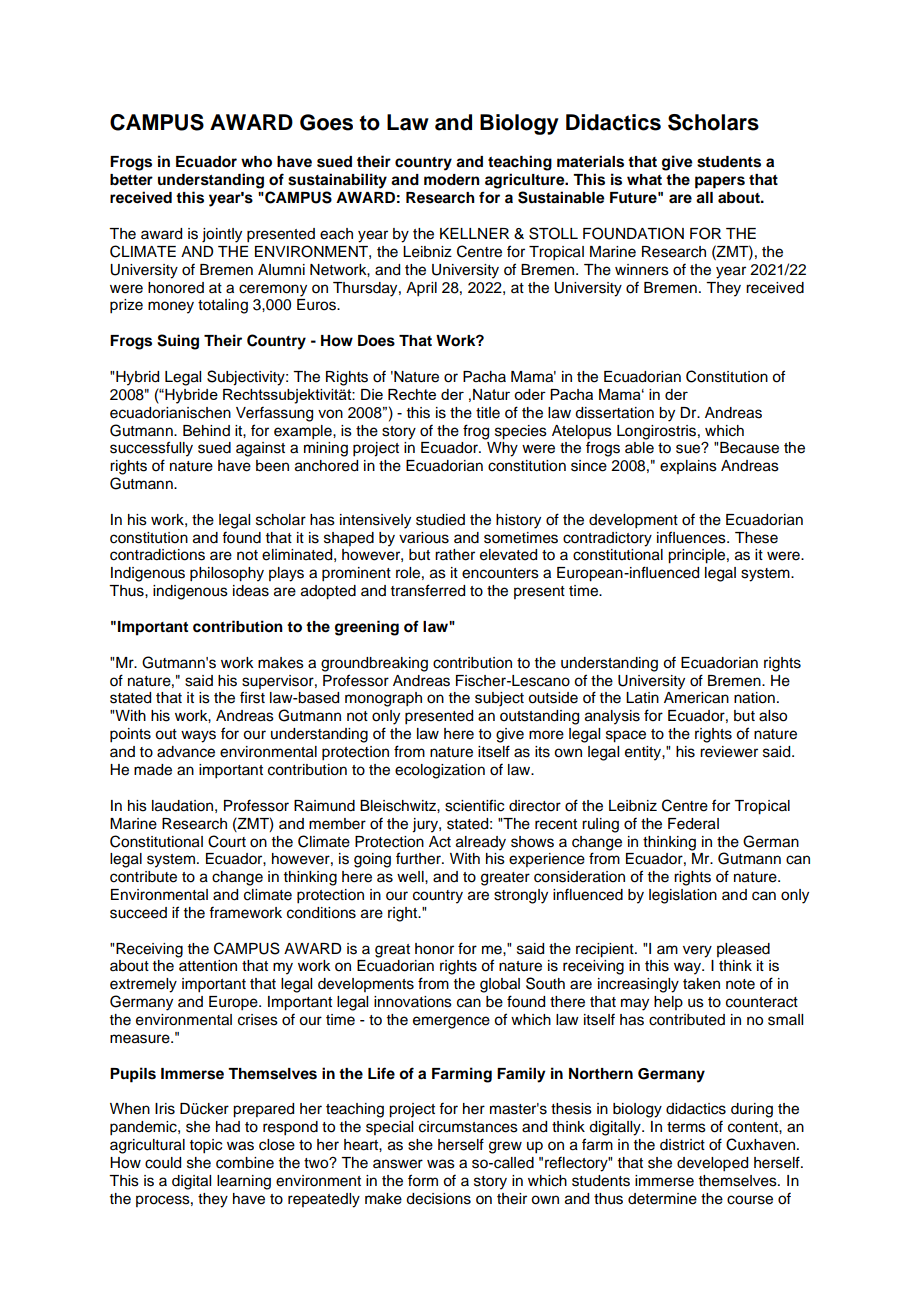 The image size is (924, 1308). What do you see at coordinates (206, 1146) in the image?
I see `topic` at bounding box center [206, 1146].
